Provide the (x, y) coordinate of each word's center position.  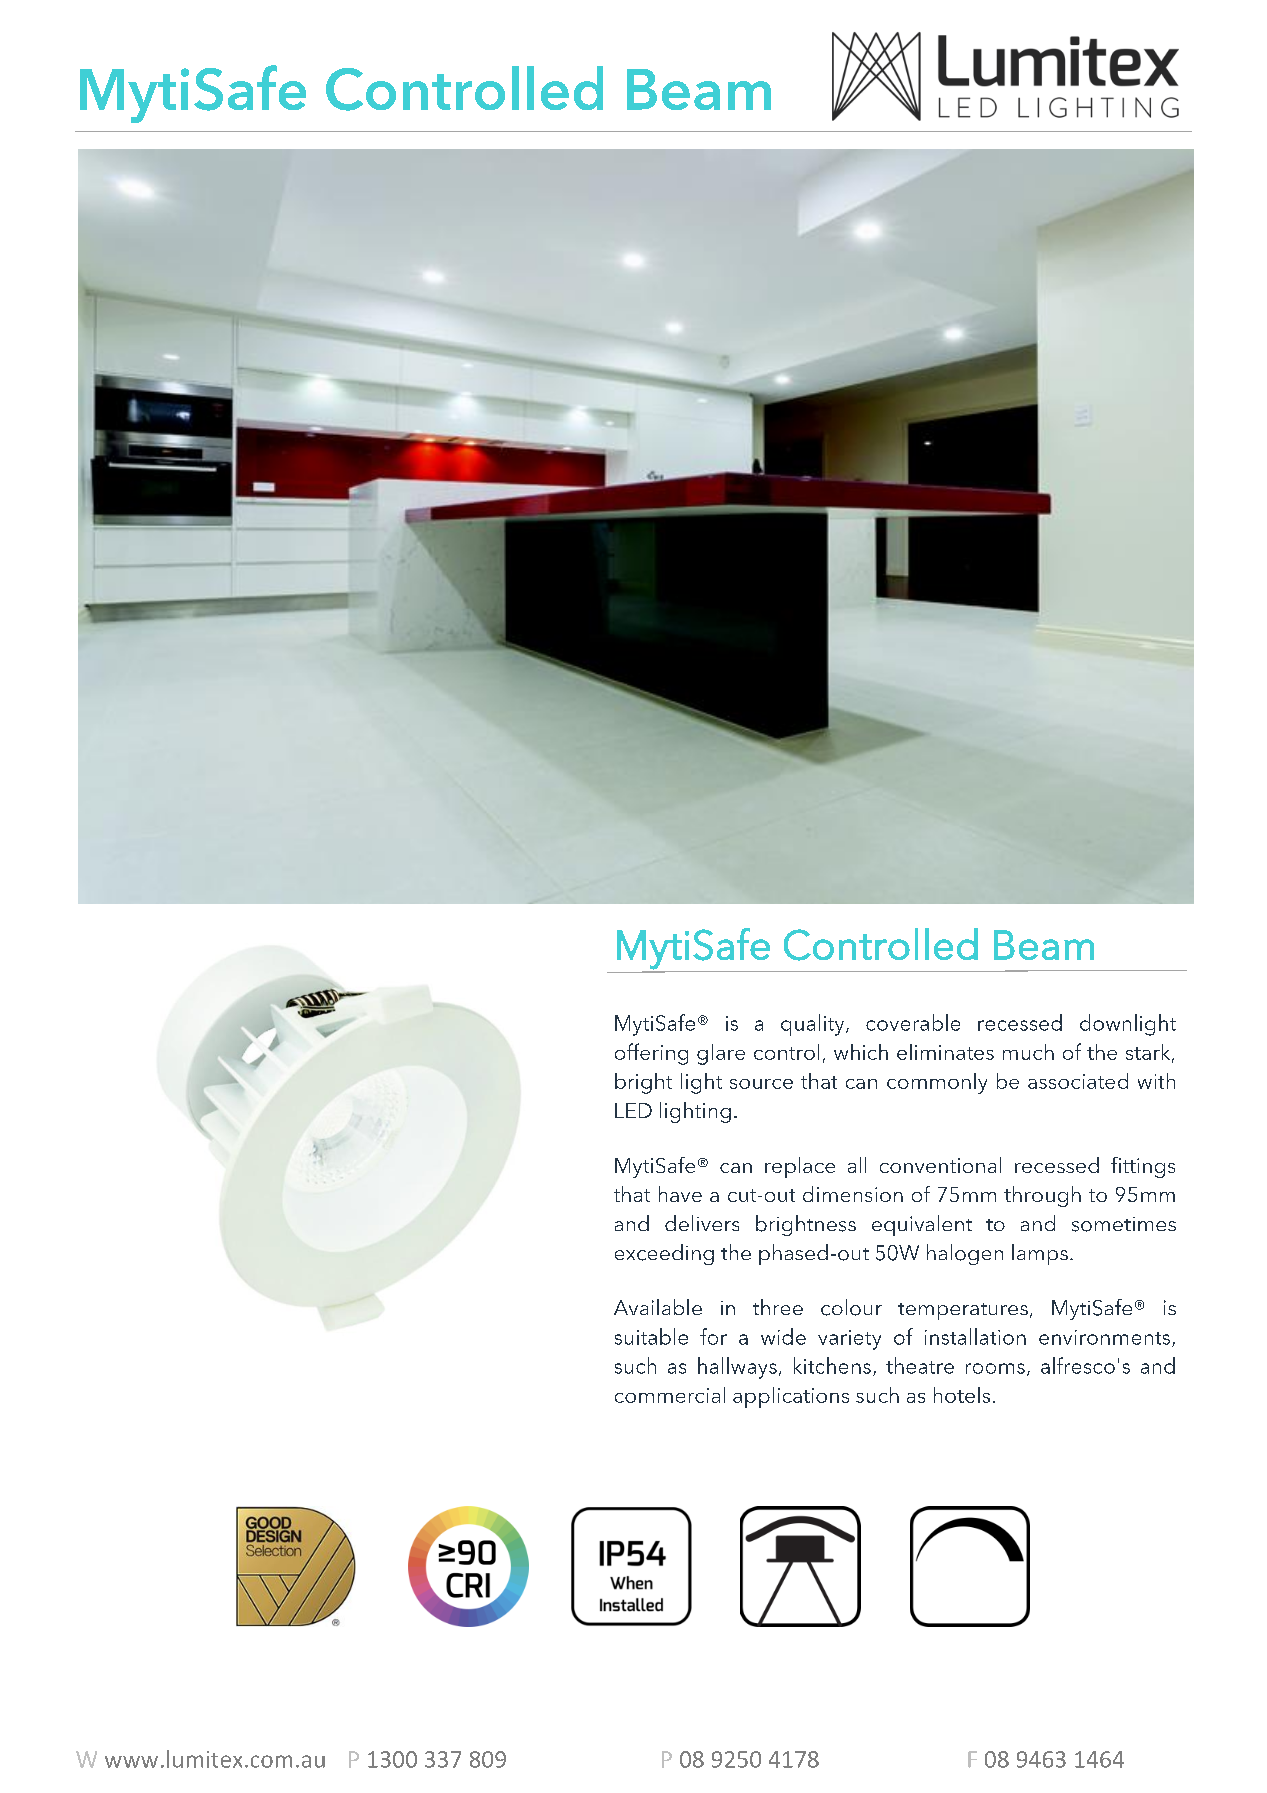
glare (721, 1054)
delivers (702, 1223)
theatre (920, 1365)
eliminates (945, 1052)
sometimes (1124, 1224)
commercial (670, 1395)
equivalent (922, 1225)
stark (1149, 1053)
